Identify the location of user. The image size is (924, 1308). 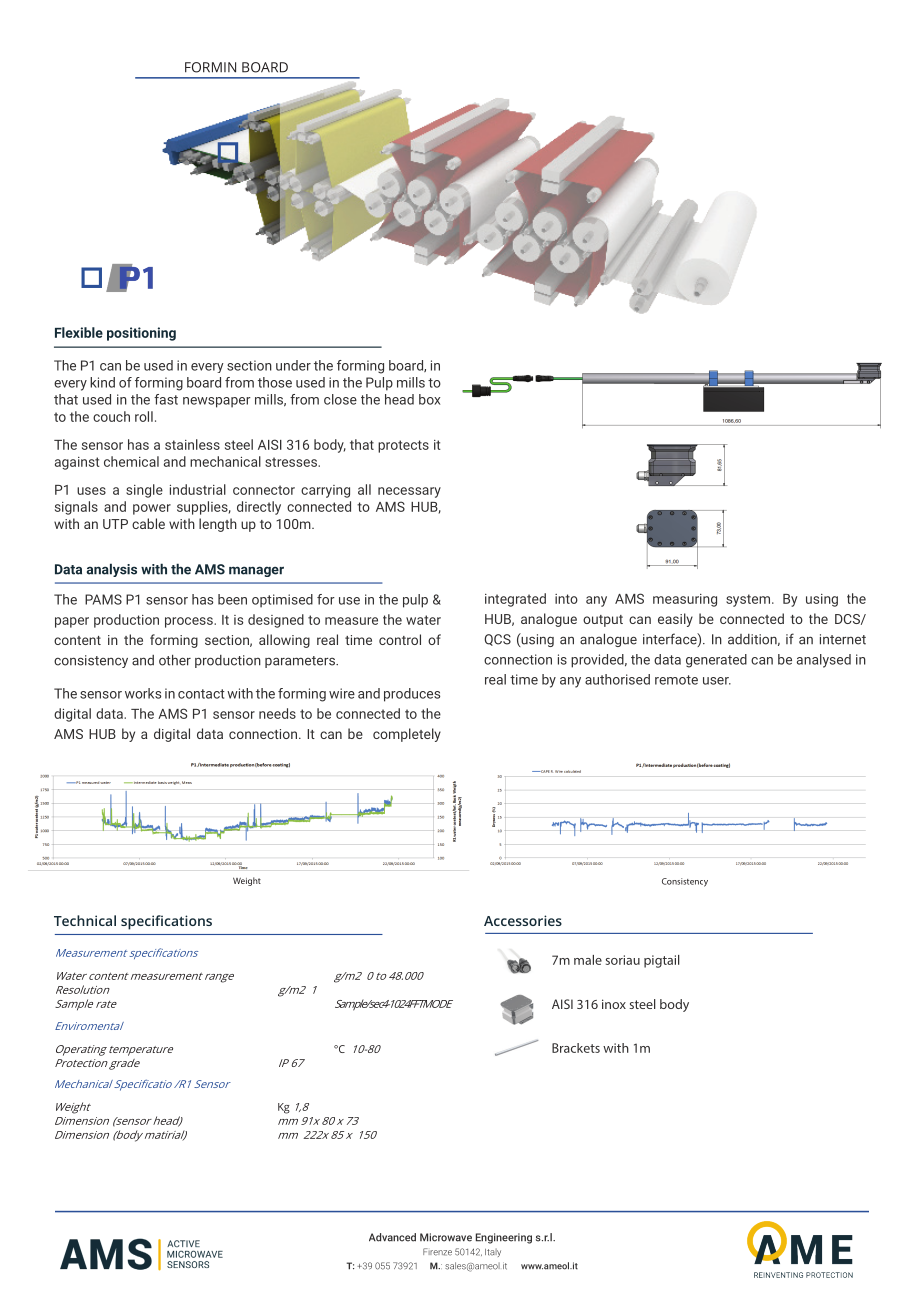
(717, 681).
